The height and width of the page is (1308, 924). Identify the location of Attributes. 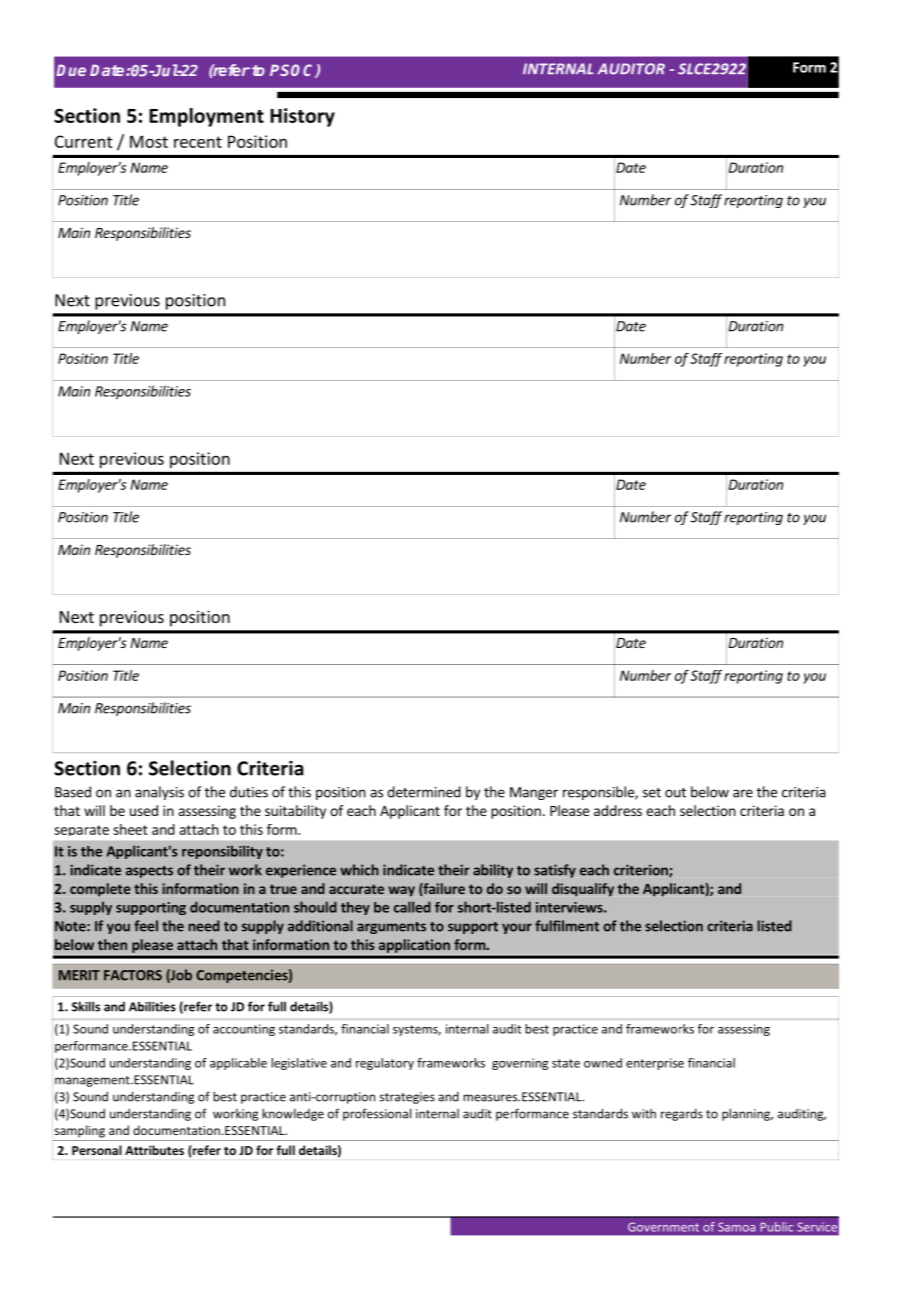
(154, 1150).
